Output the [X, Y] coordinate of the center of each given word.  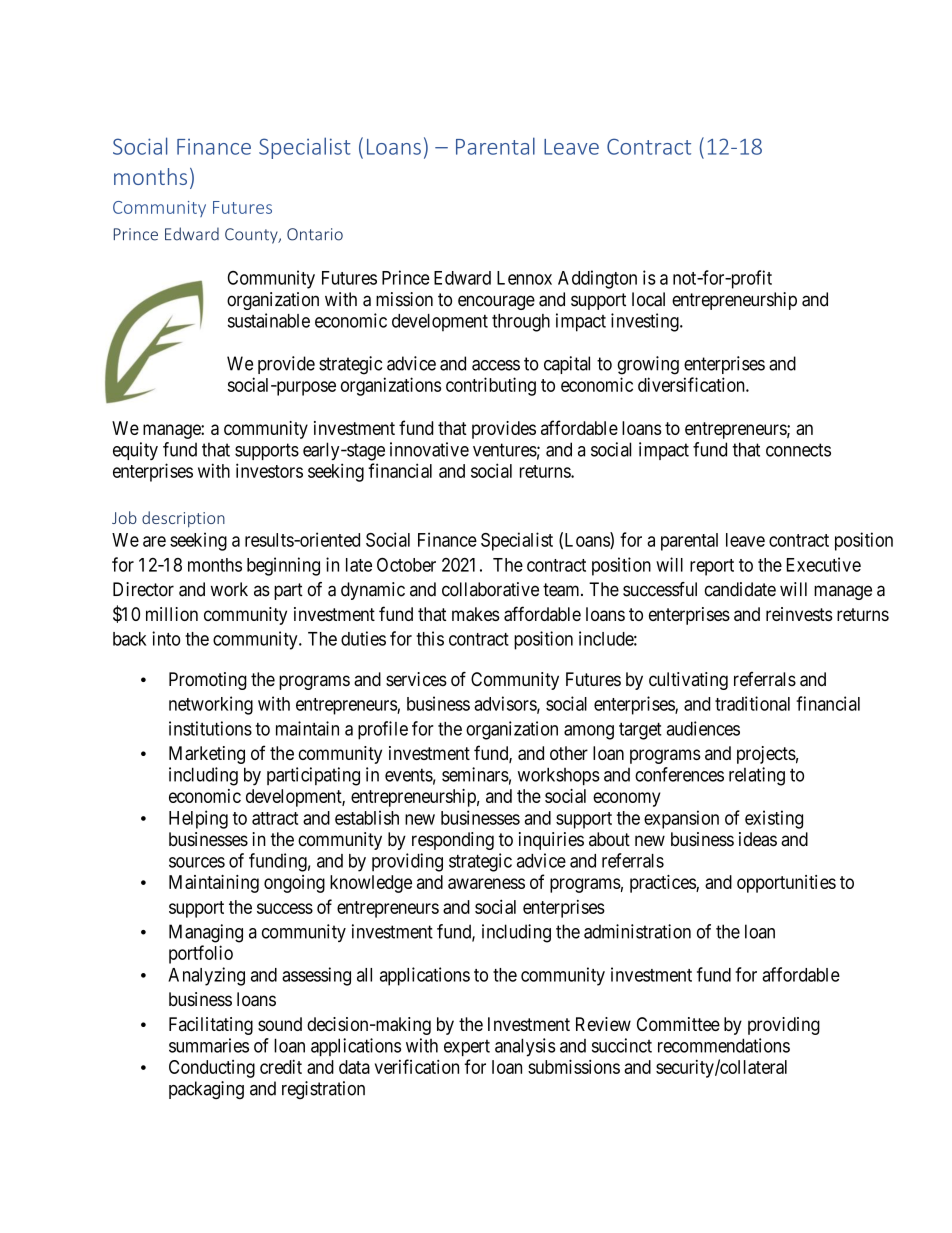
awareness [486, 883]
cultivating [688, 681]
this [430, 638]
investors [269, 470]
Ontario [315, 234]
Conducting [212, 1069]
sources [197, 862]
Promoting [208, 681]
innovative [429, 449]
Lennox [524, 278]
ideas [758, 839]
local [648, 299]
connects [798, 450]
